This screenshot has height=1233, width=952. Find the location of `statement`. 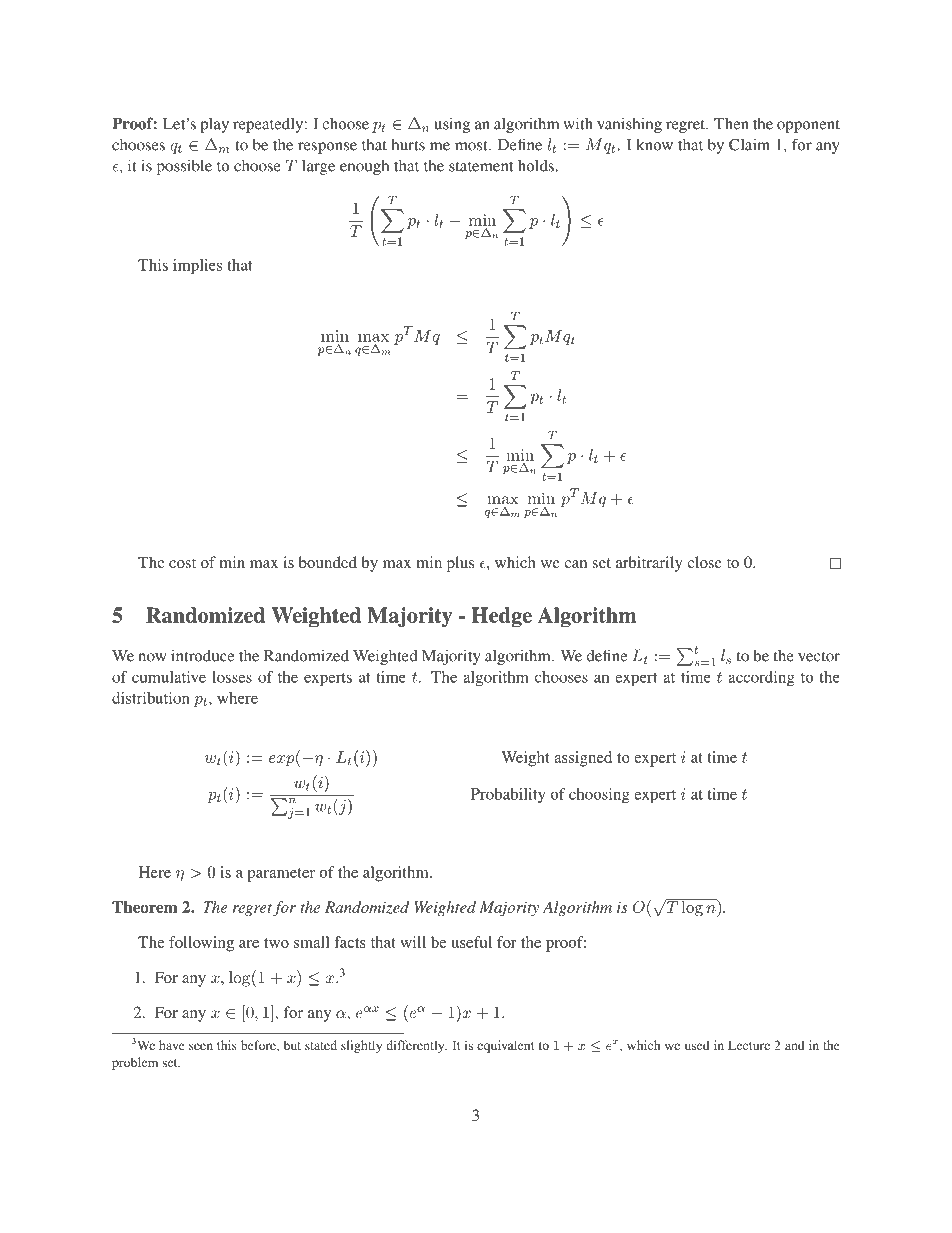

statement is located at coordinates (481, 167).
